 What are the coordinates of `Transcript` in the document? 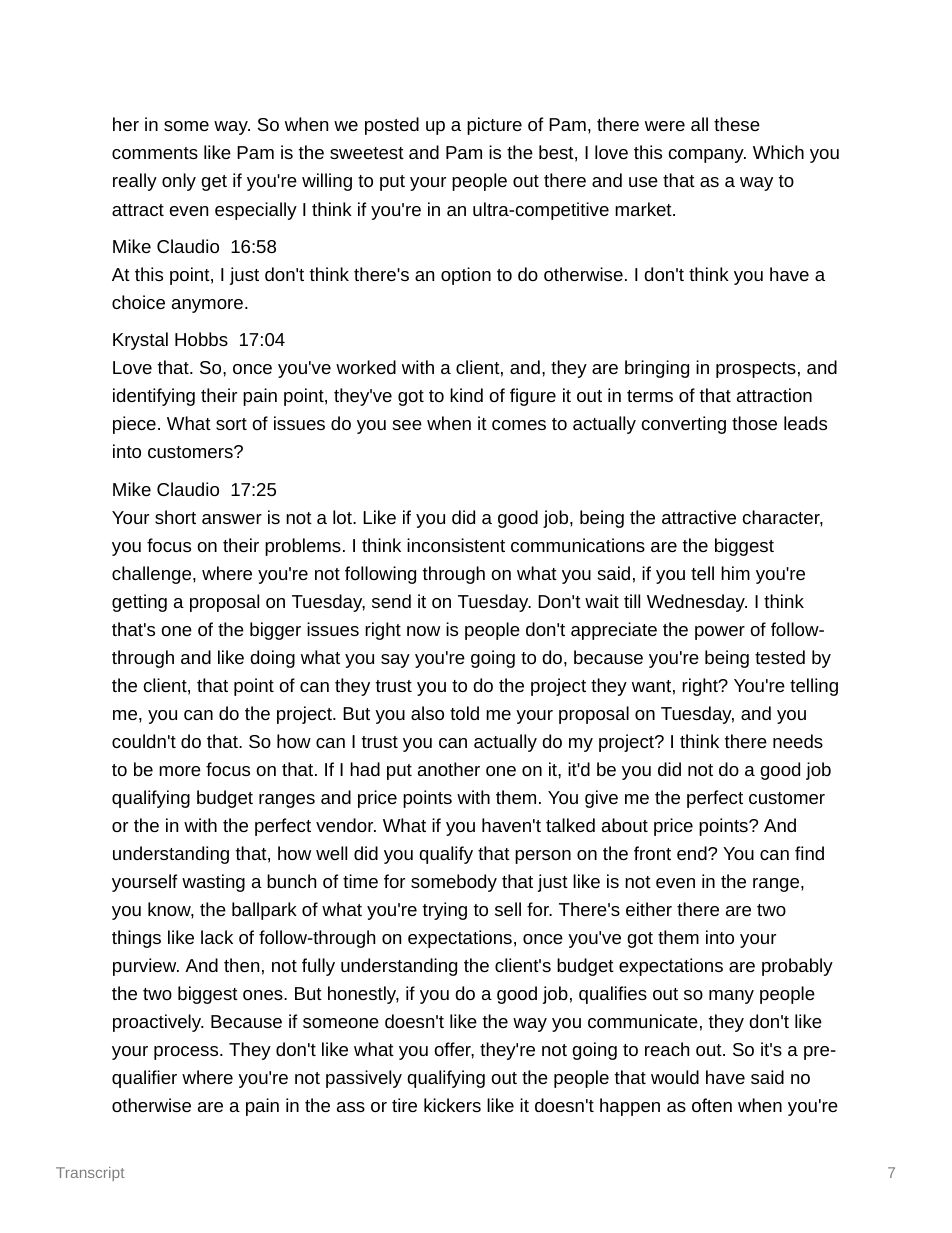 It's located at (90, 1174).
